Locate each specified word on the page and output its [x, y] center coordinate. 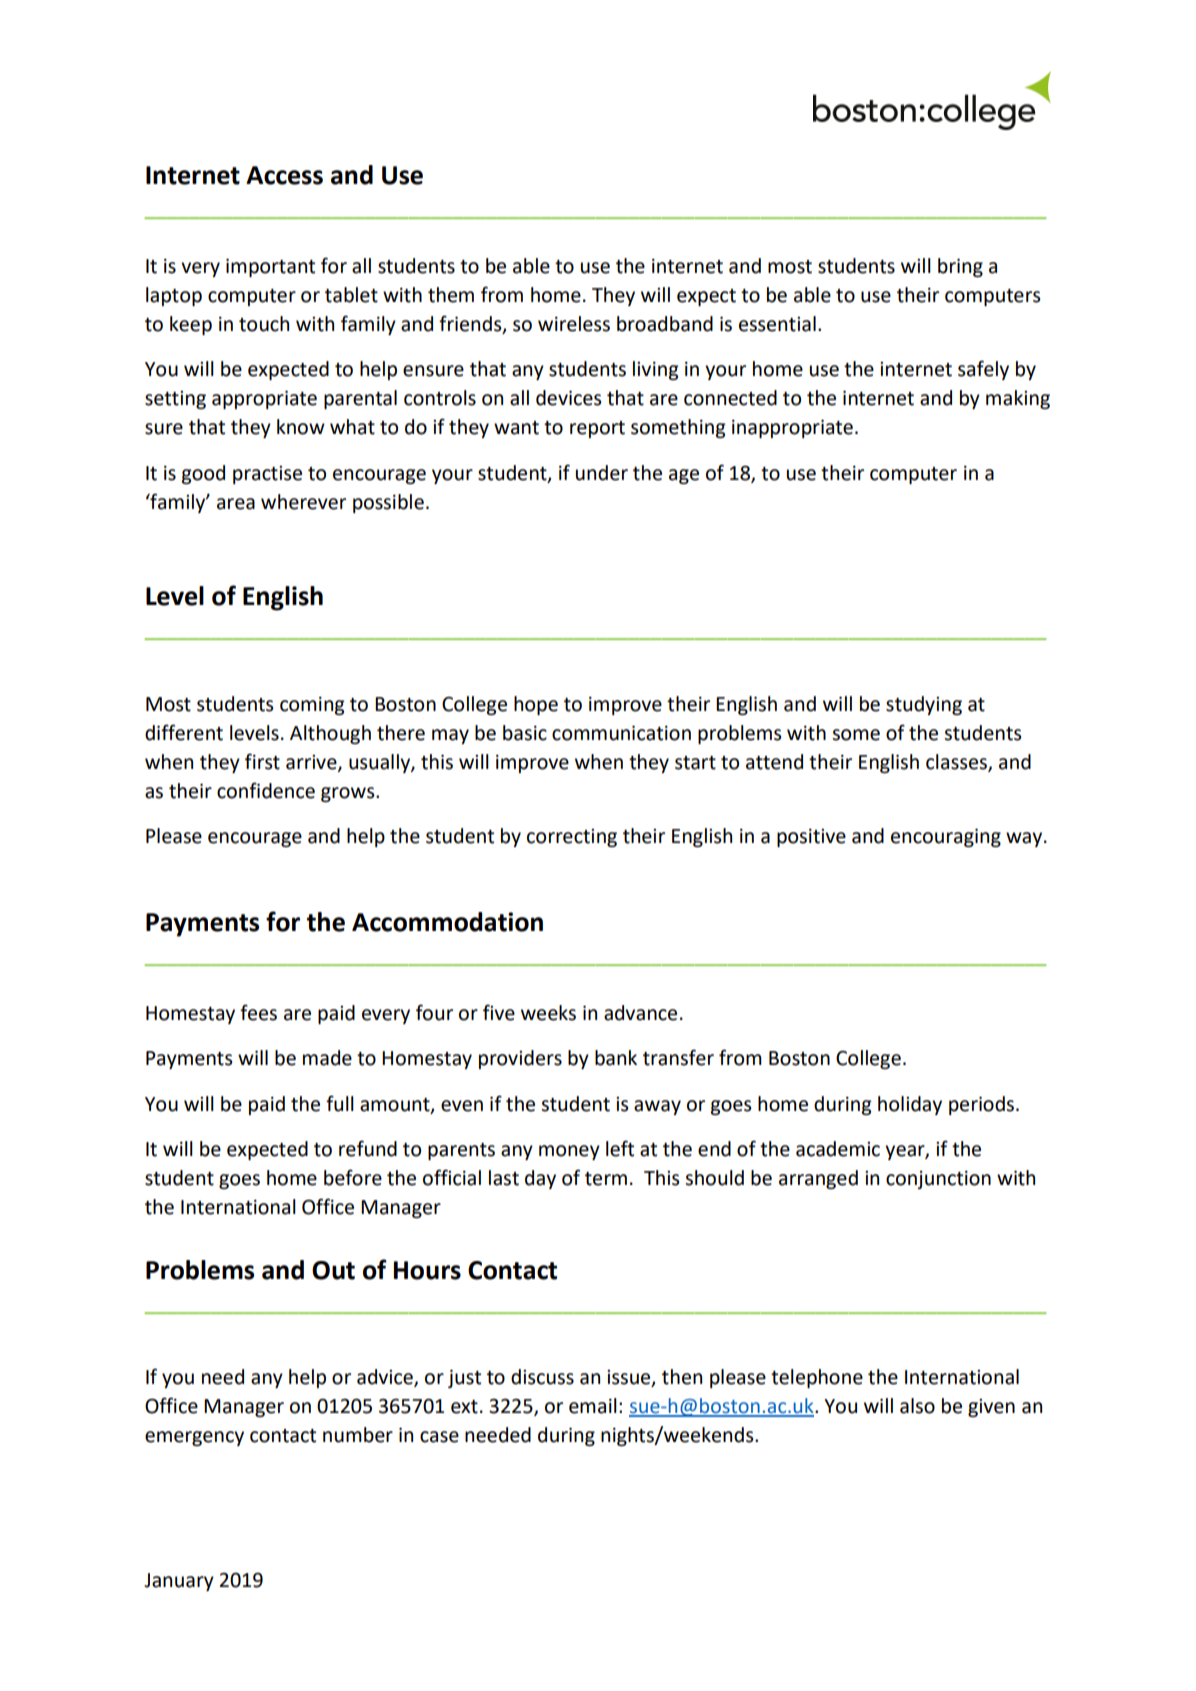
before [353, 1177]
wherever [303, 502]
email [593, 1406]
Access [284, 175]
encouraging [946, 838]
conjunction [938, 1180]
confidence [266, 790]
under [602, 473]
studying [924, 705]
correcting [572, 838]
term [606, 1179]
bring [960, 267]
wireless [574, 324]
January [179, 1582]
